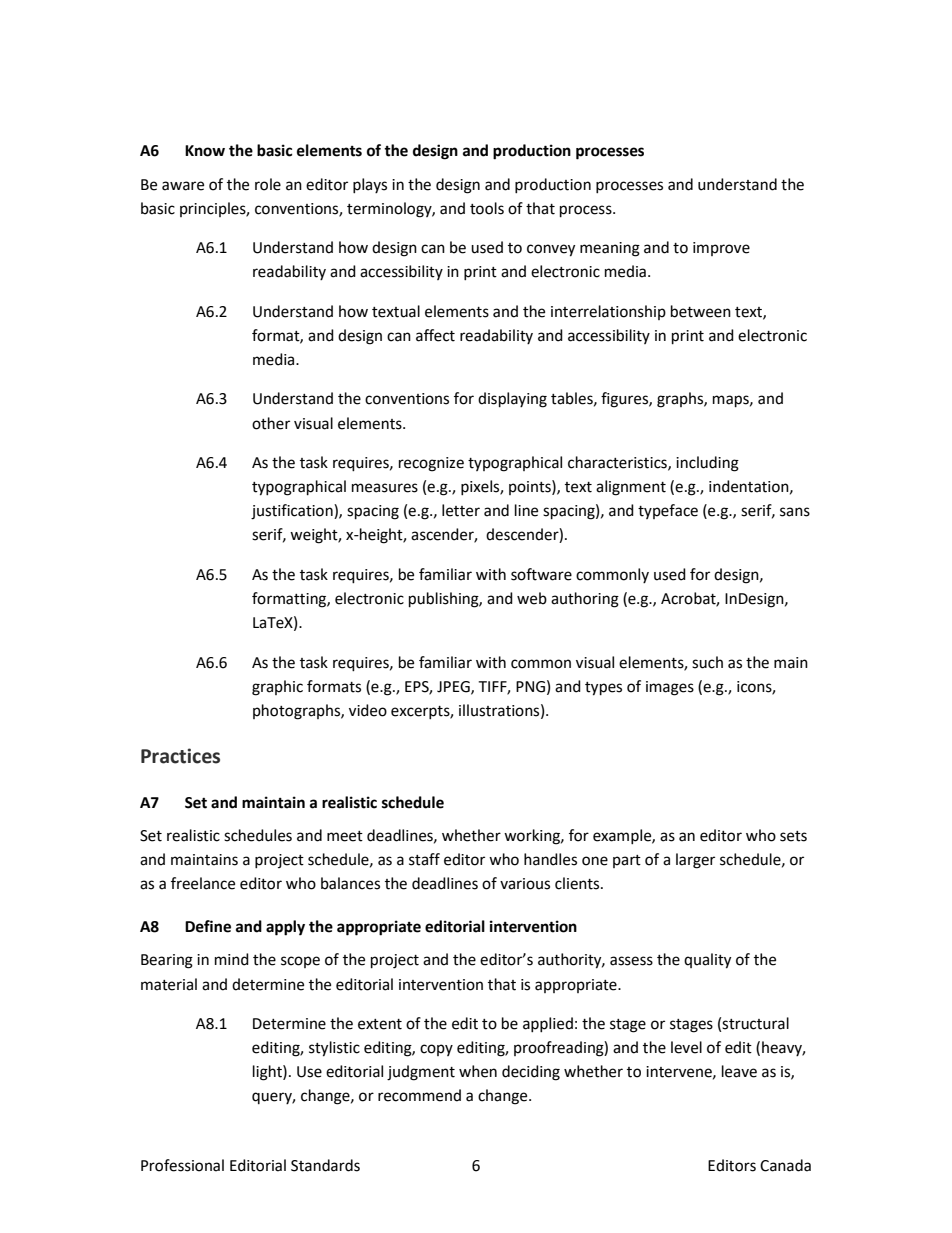 Image resolution: width=952 pixels, height=1233 pixels. I want to click on role, so click(268, 184).
